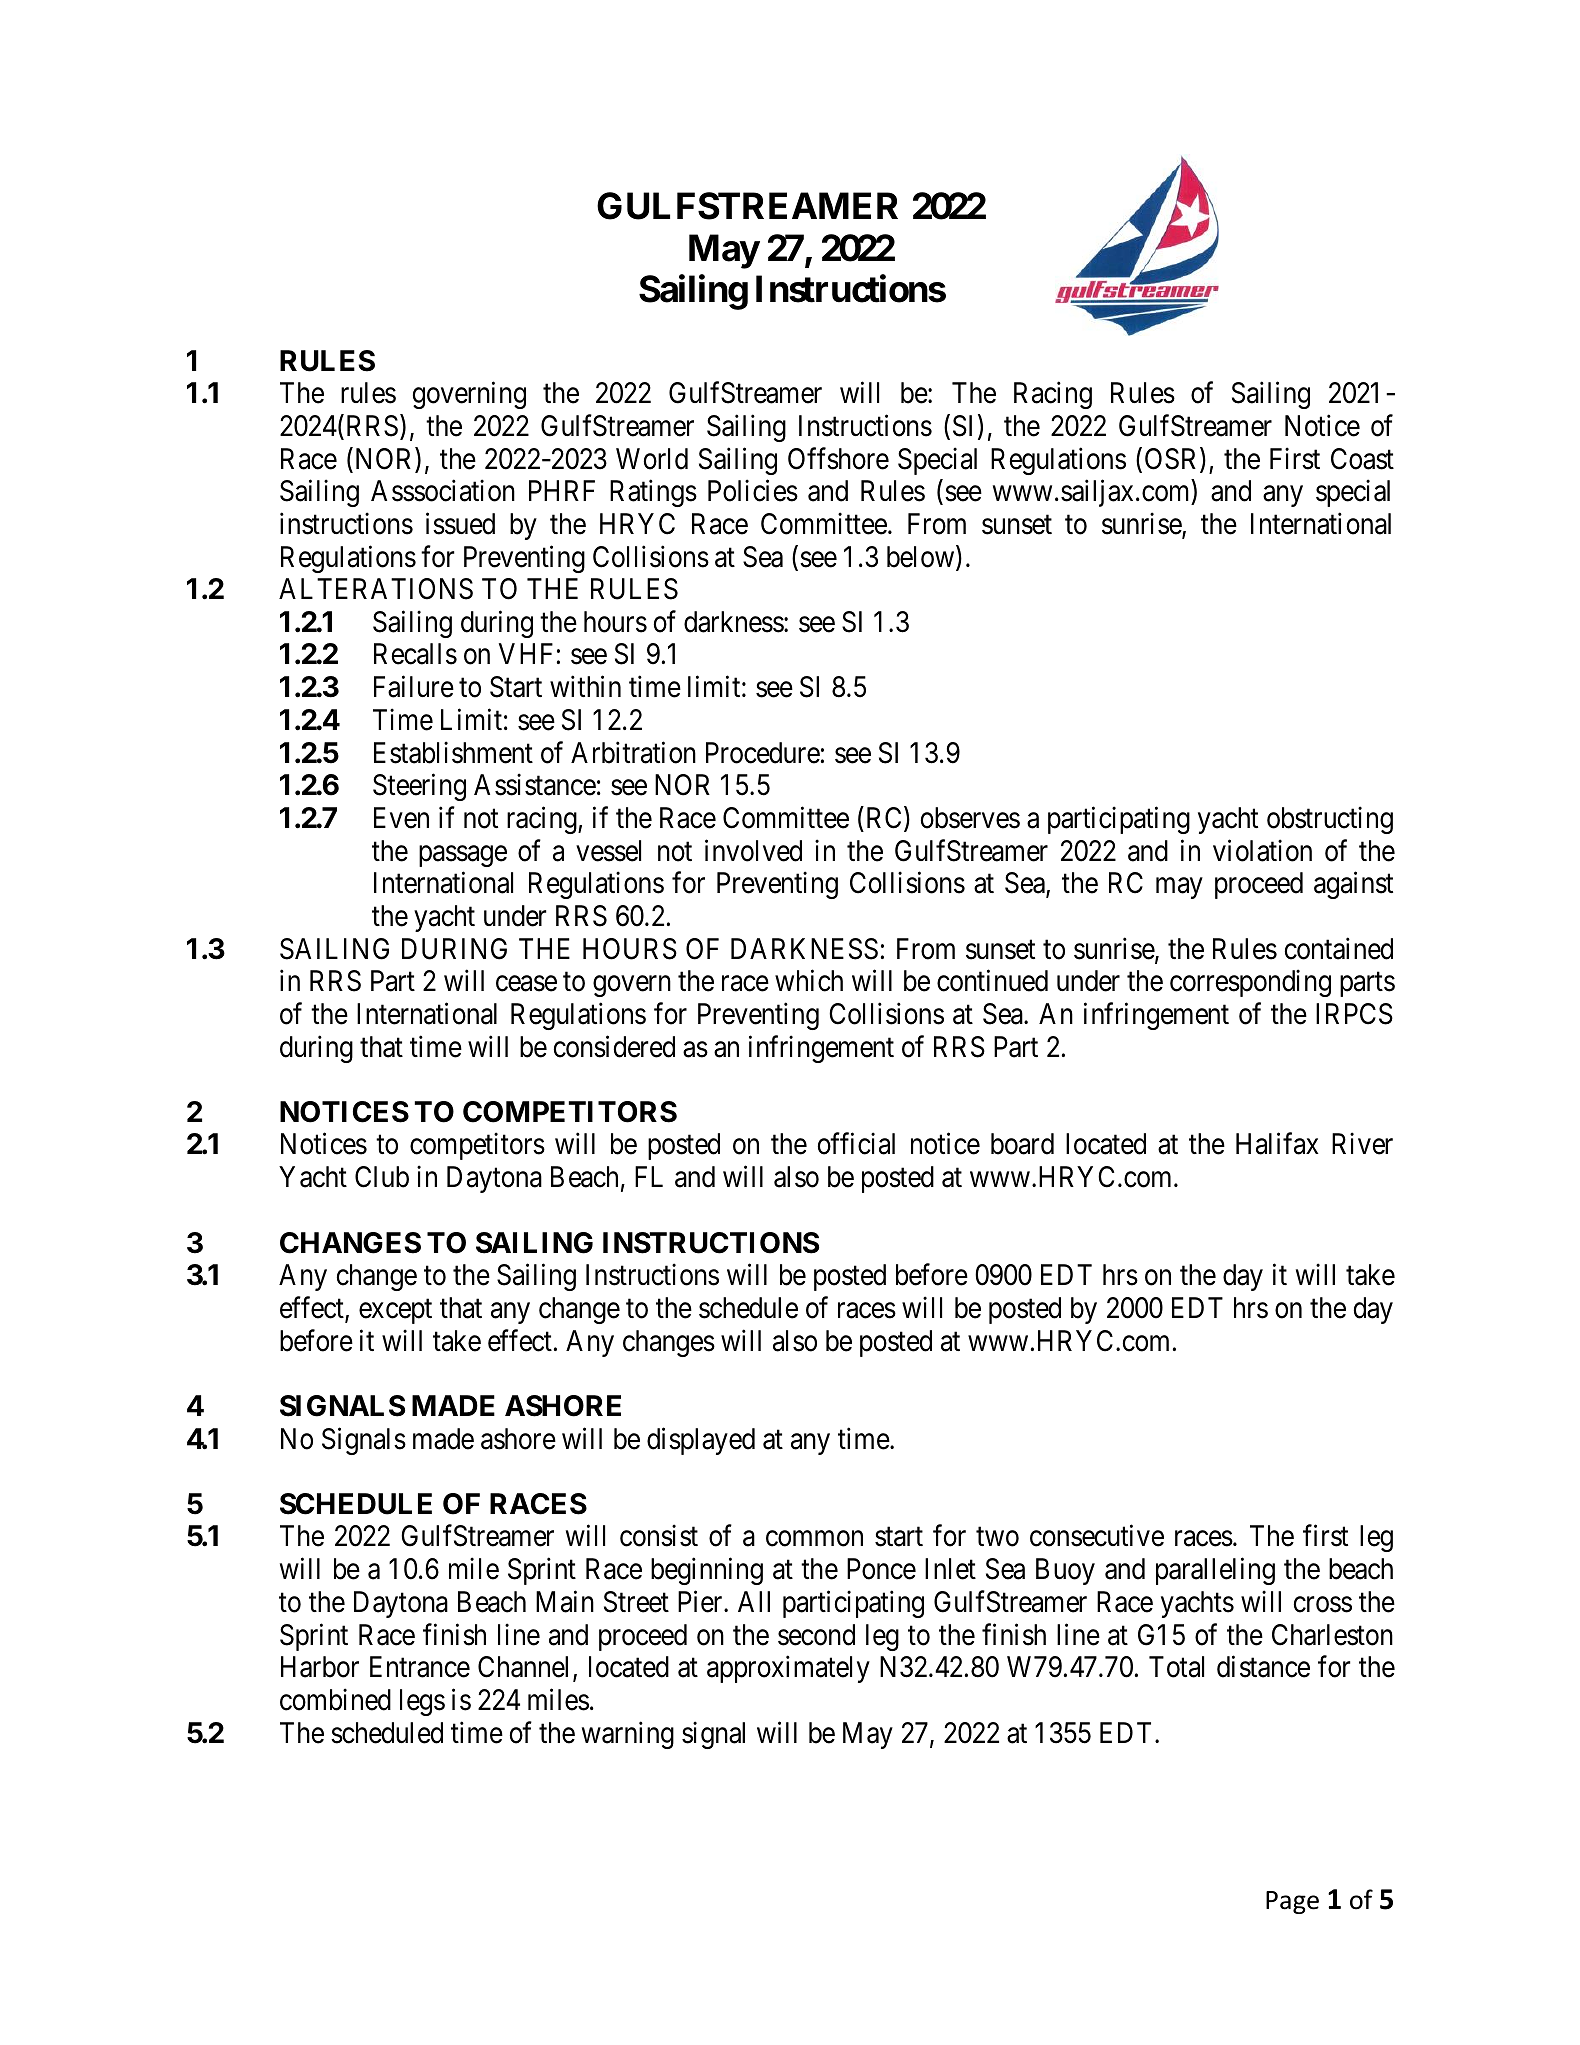 The image size is (1580, 2045). Describe the element at coordinates (1173, 459) in the screenshot. I see `OSR` at that location.
